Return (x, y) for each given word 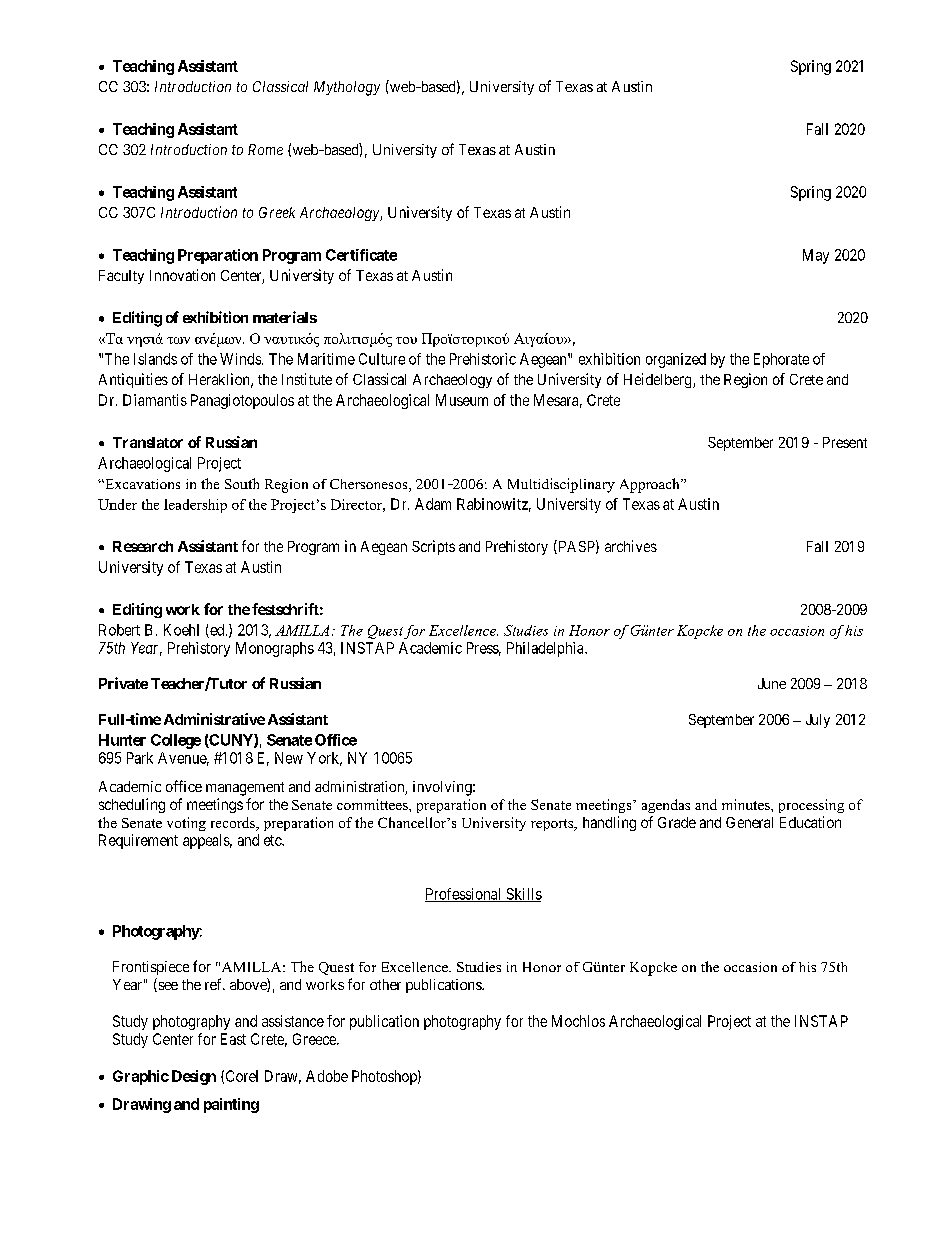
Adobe (327, 1076)
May (816, 256)
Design (194, 1077)
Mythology (347, 88)
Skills (523, 895)
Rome (265, 149)
